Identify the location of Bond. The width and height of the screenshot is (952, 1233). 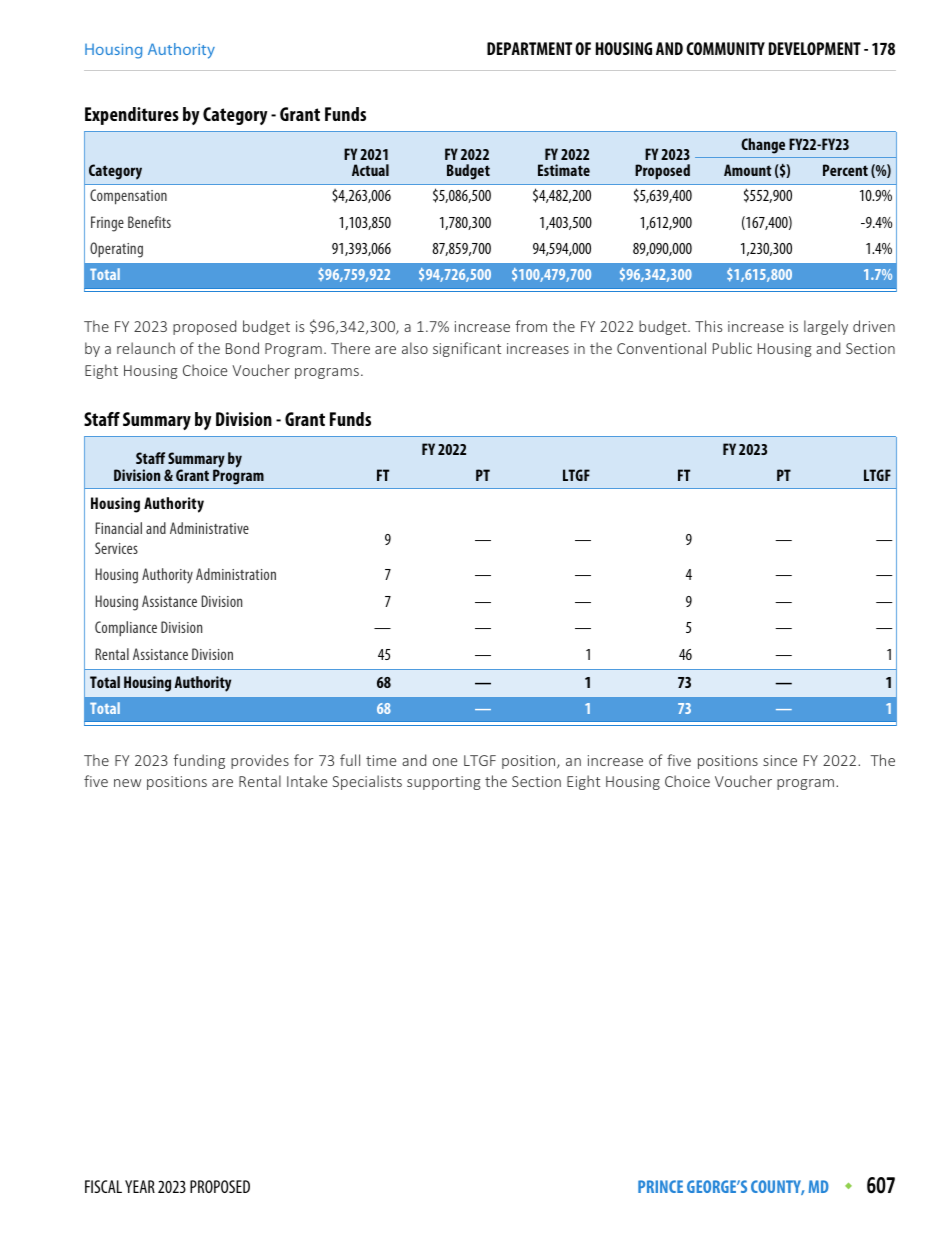
(242, 348).
